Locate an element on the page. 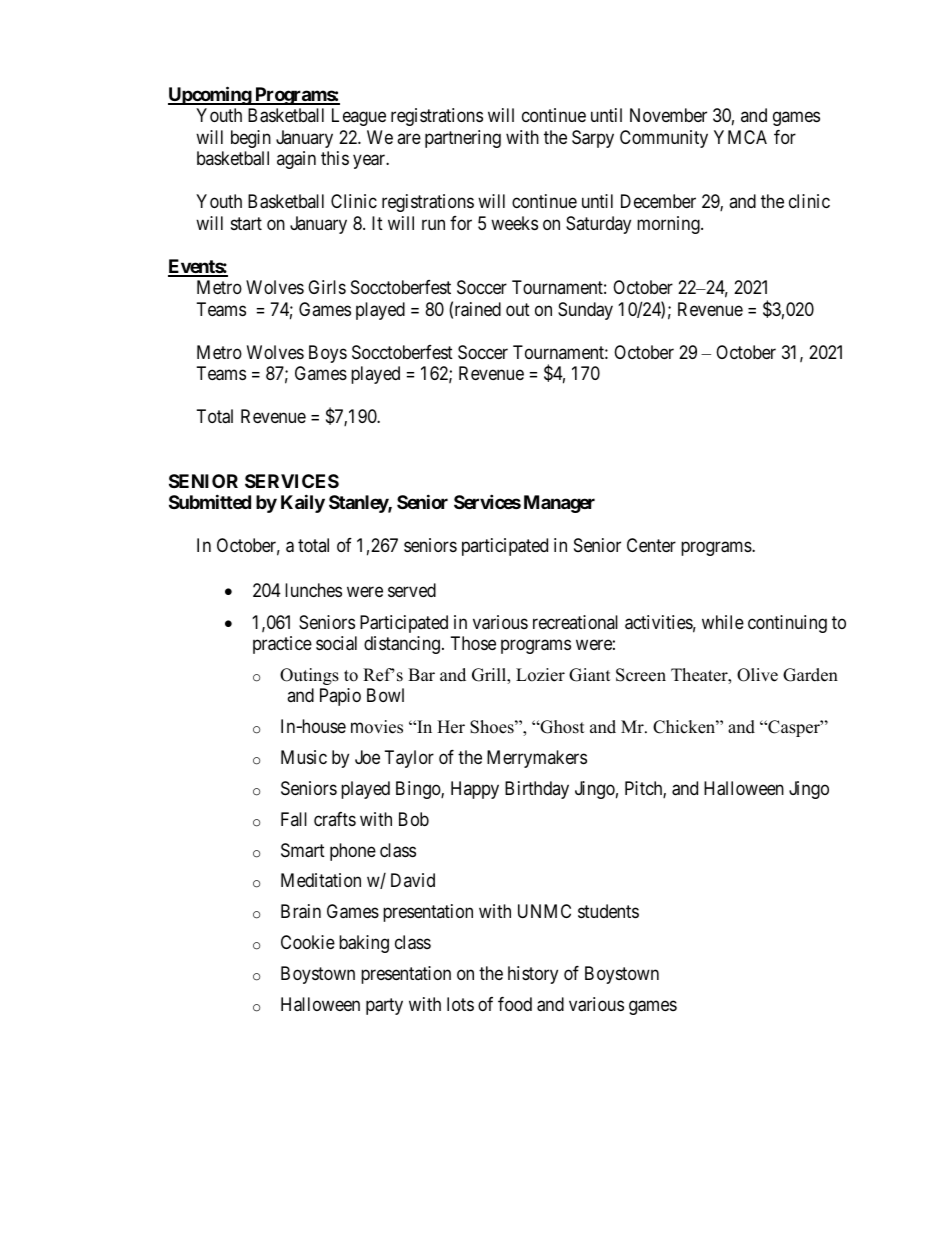 This document has width=952, height=1233. partnering is located at coordinates (463, 139).
